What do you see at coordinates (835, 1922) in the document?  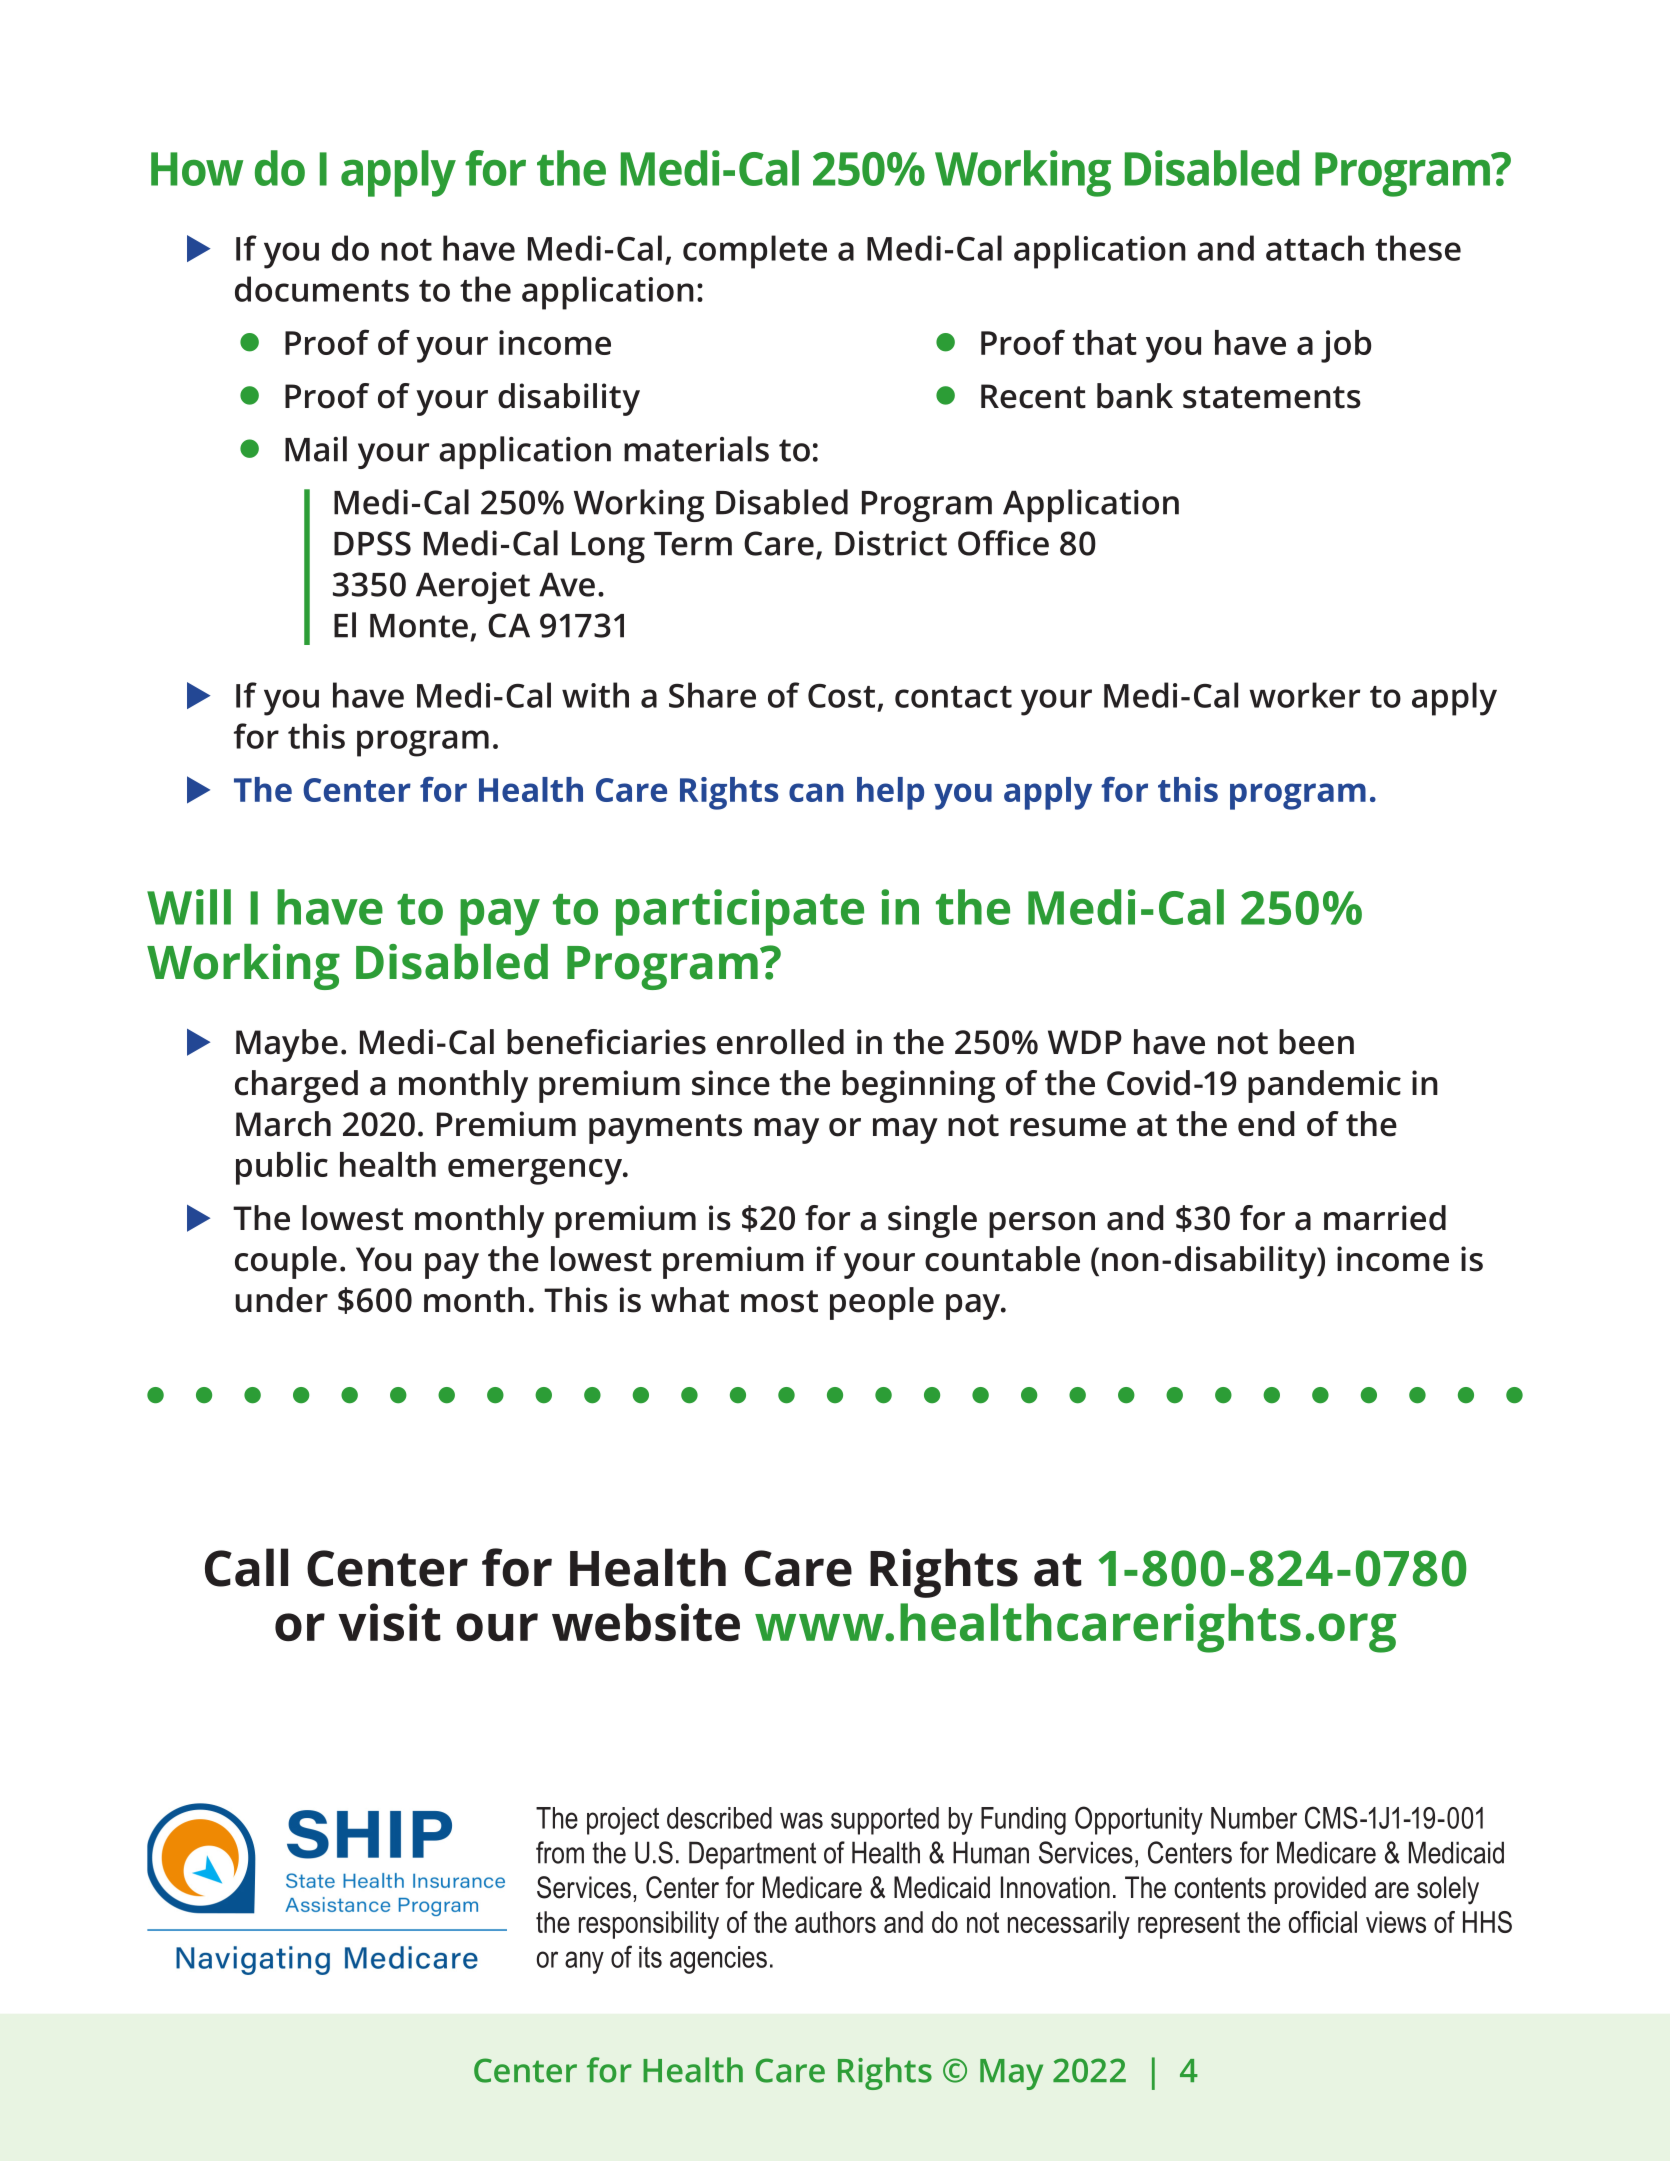 I see `authors` at bounding box center [835, 1922].
